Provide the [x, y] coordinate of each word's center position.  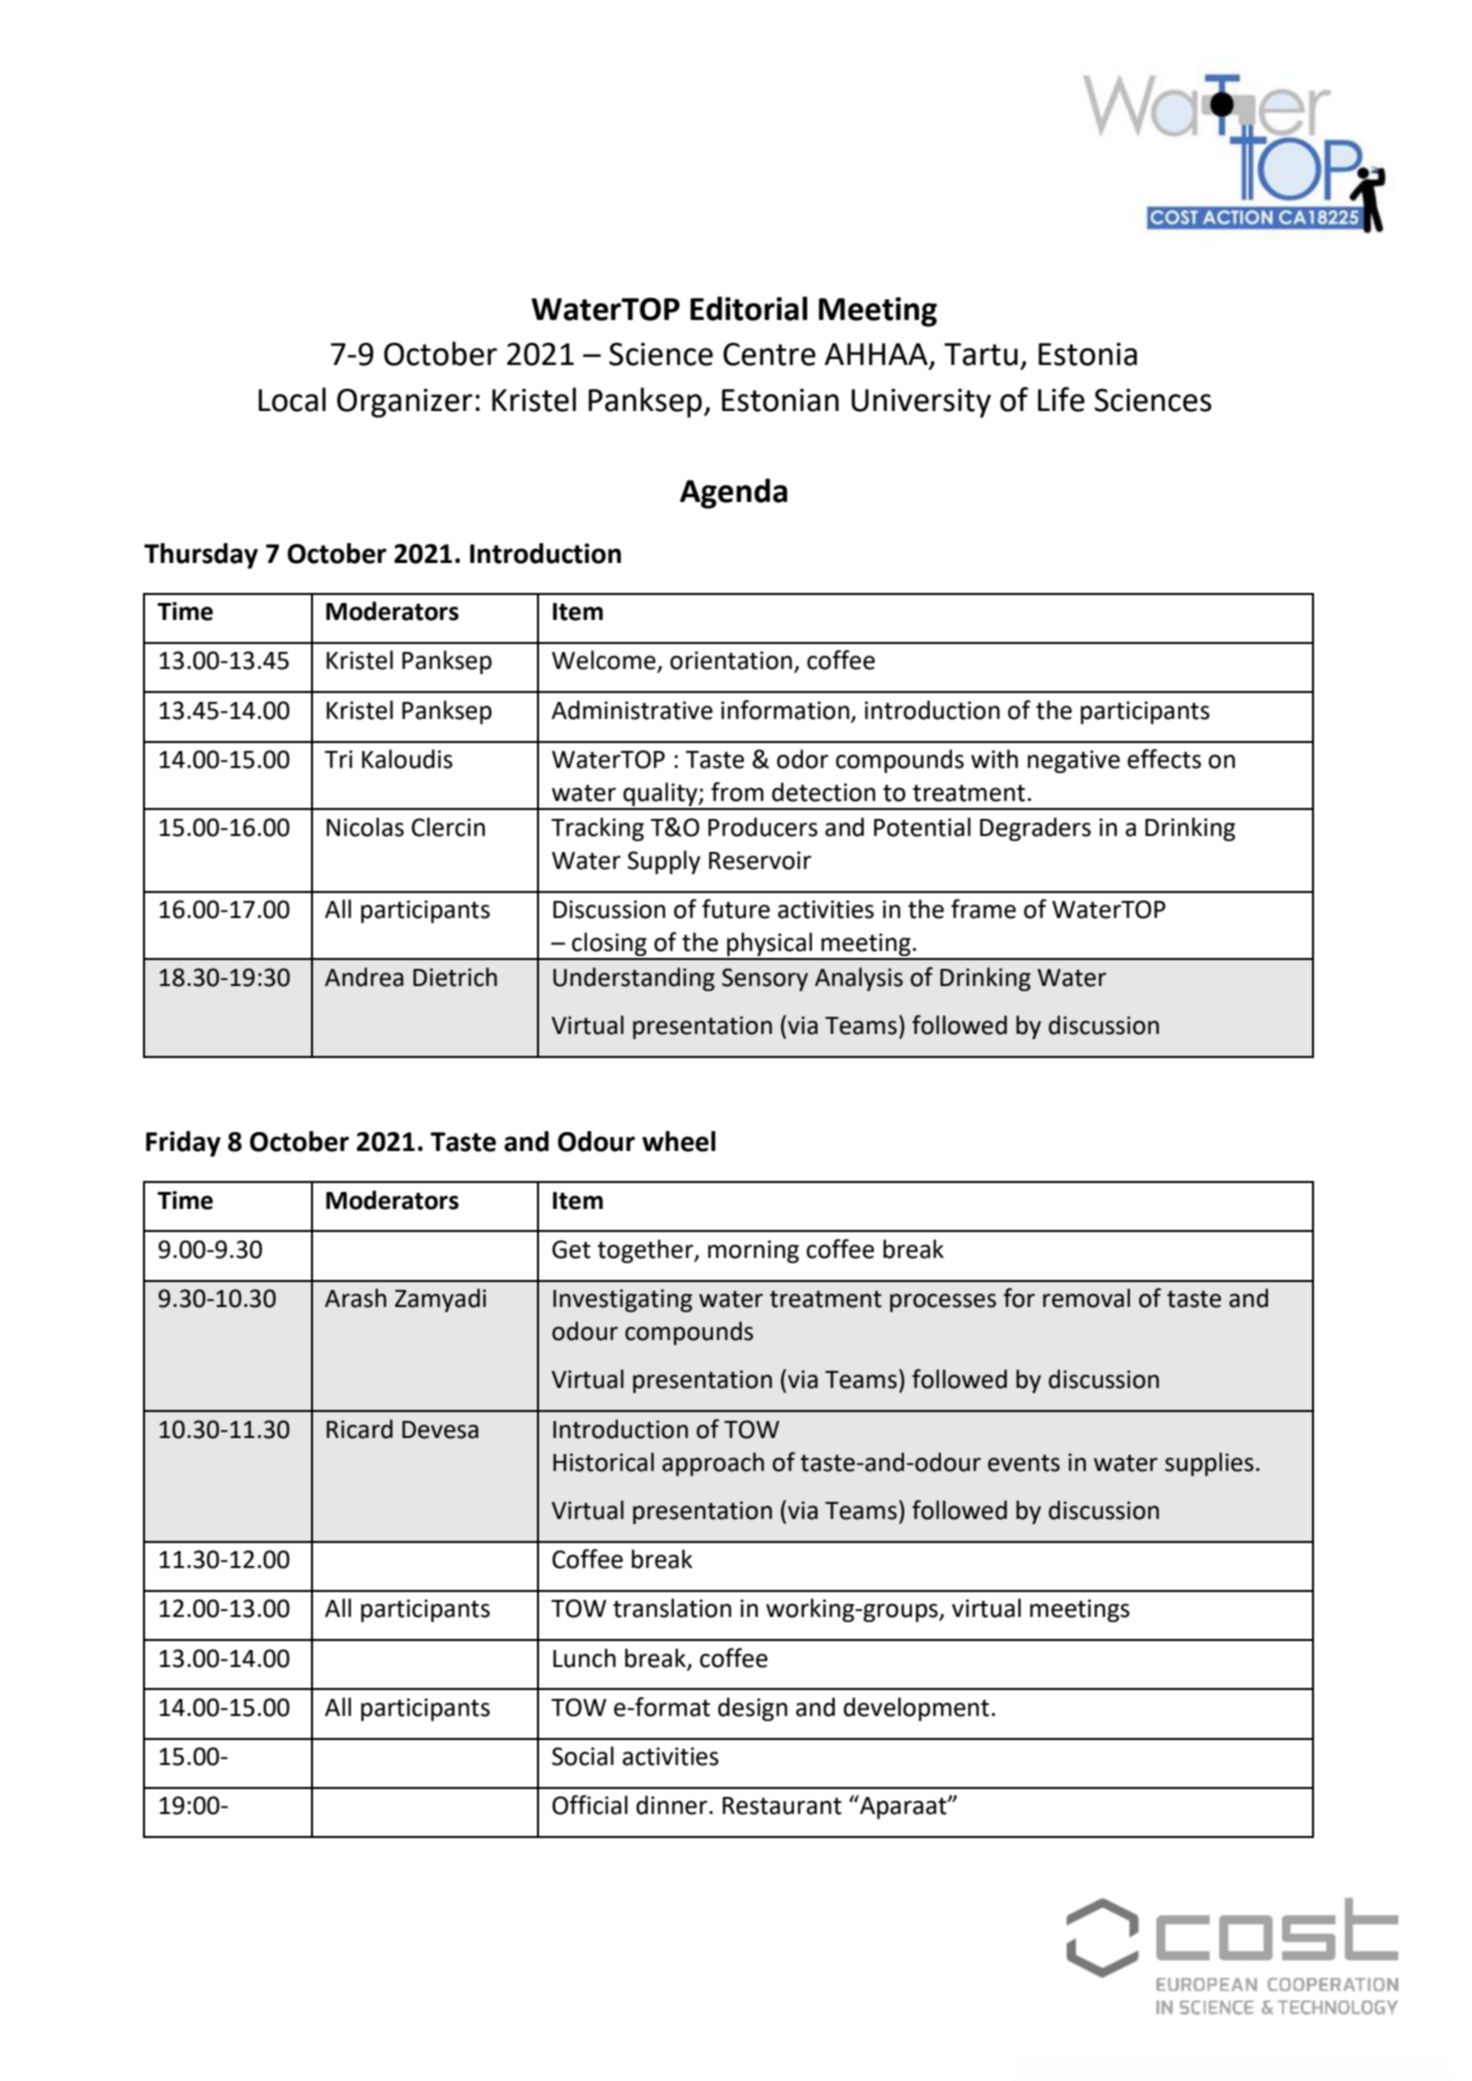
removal [1086, 1298]
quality [660, 795]
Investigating [622, 1300]
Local [292, 399]
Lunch [584, 1658]
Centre [769, 354]
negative [1074, 761]
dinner [673, 1805]
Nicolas [365, 827]
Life [1061, 399]
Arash [355, 1298]
